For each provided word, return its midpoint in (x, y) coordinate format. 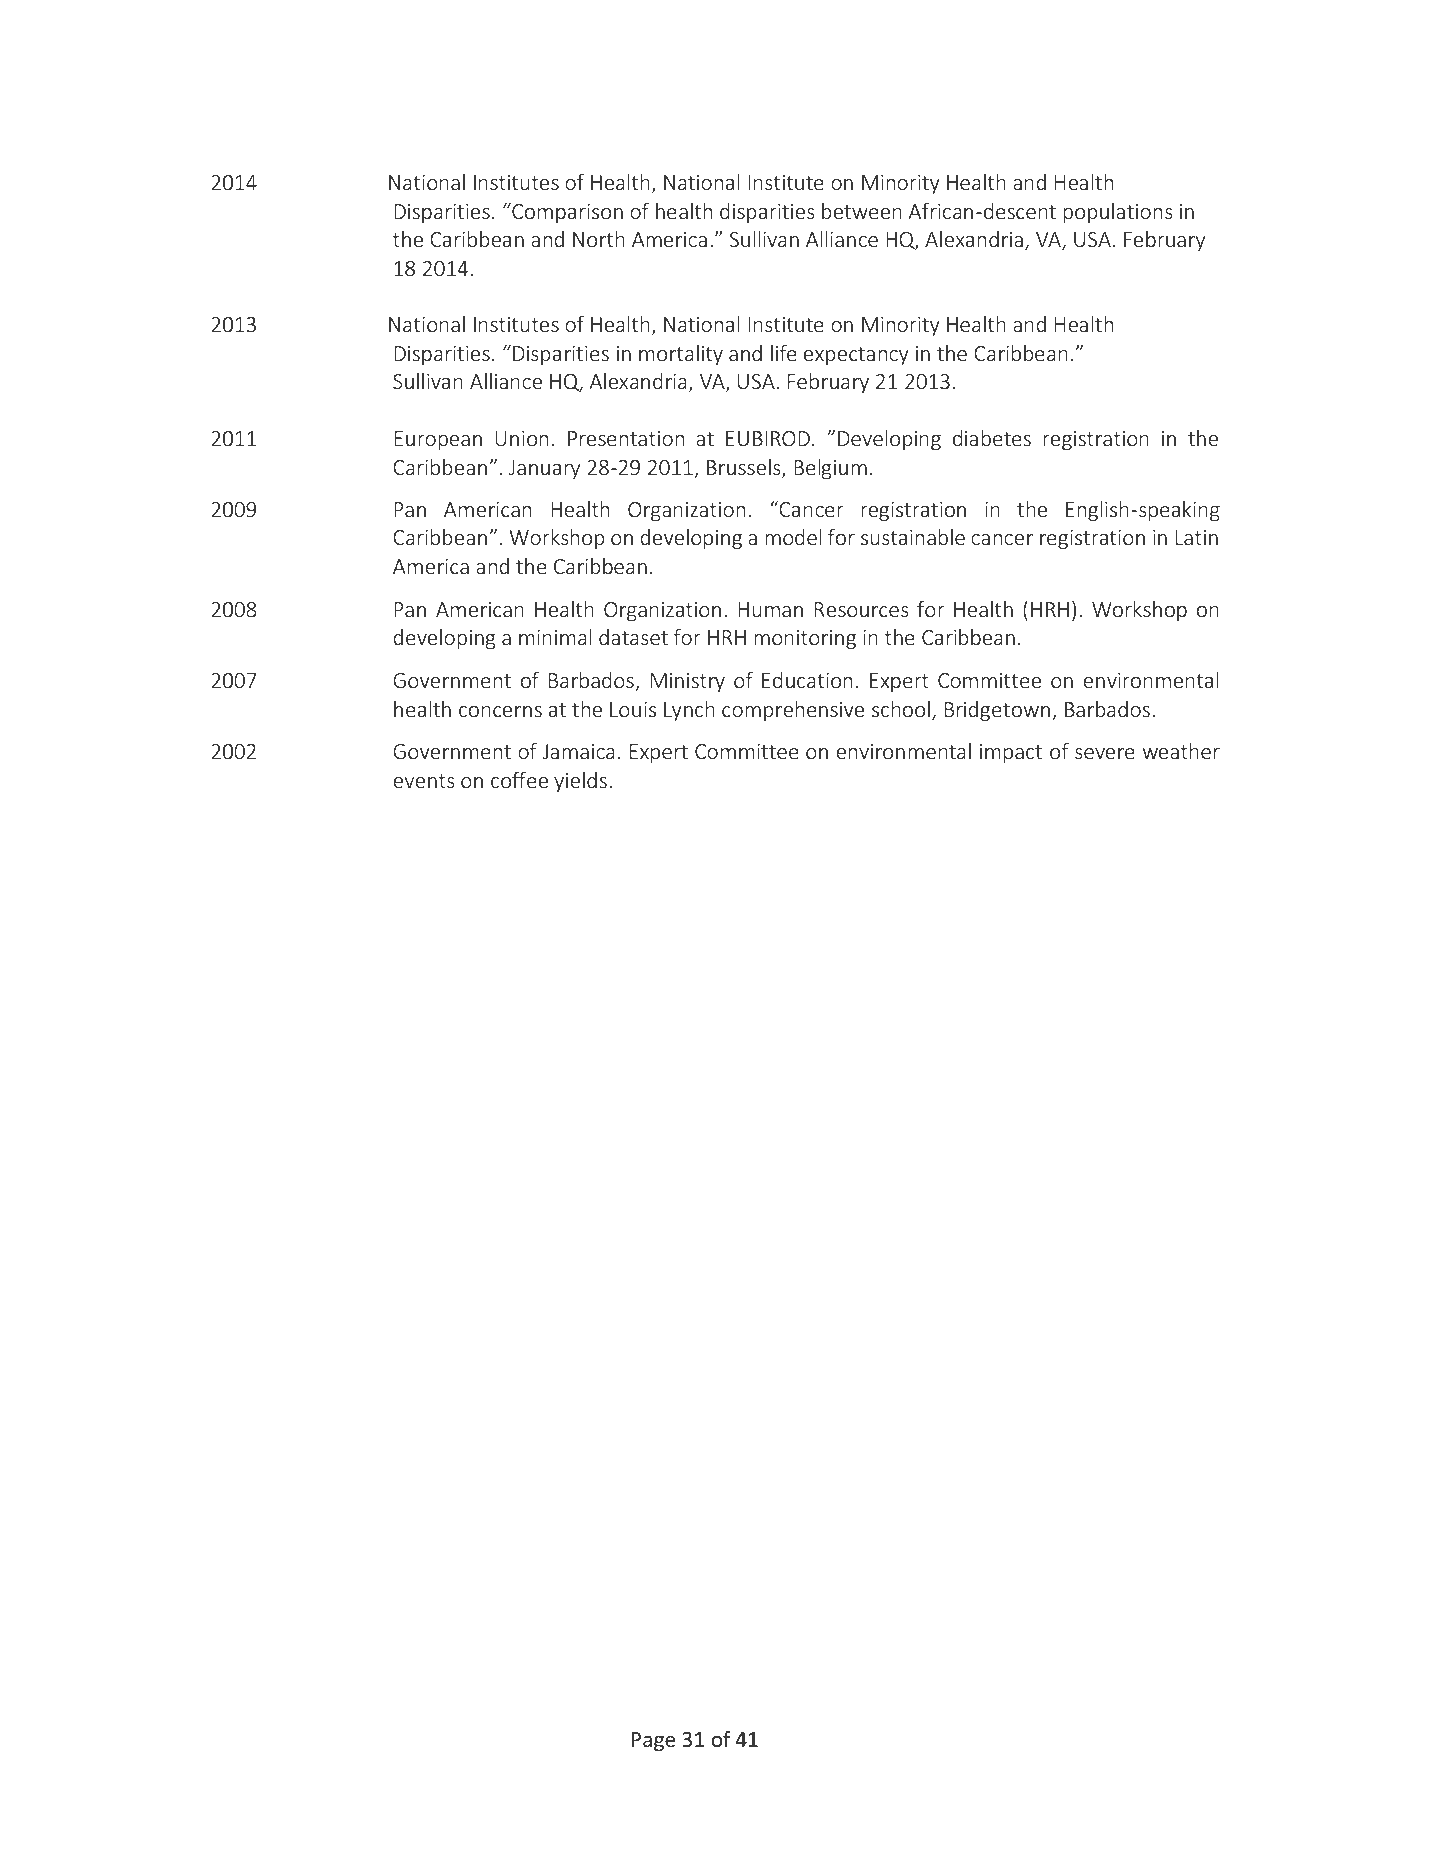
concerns (500, 711)
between (862, 211)
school (901, 709)
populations (1118, 213)
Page (653, 1741)
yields (580, 782)
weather (1181, 751)
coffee (519, 780)
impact (1011, 753)
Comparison (566, 213)
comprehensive (793, 711)
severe (1105, 753)
